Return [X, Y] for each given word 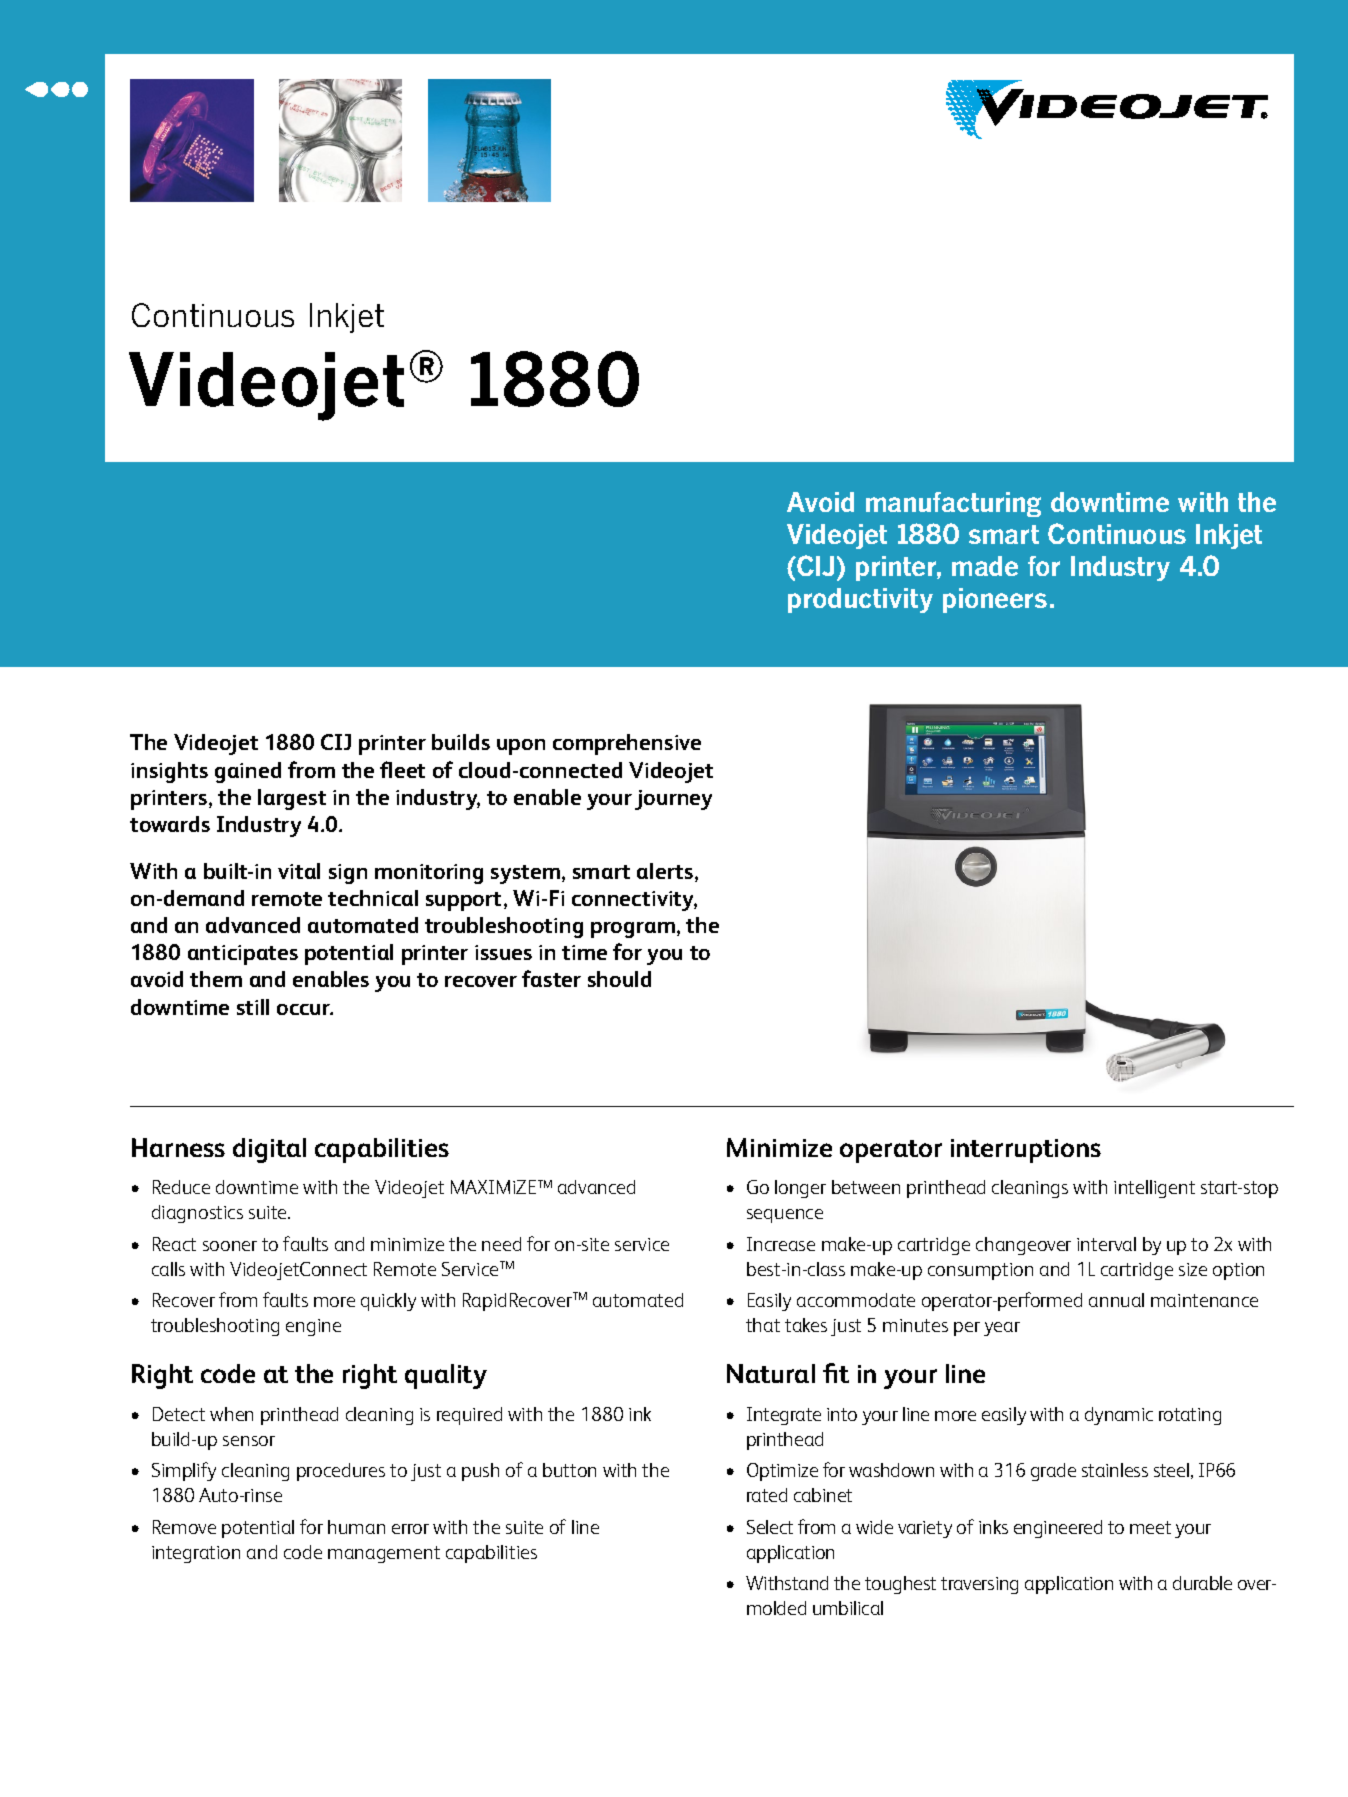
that [763, 1325]
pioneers [995, 600]
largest [292, 799]
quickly [388, 1302]
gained [248, 772]
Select [770, 1527]
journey [673, 800]
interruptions [1026, 1151]
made [985, 566]
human [356, 1527]
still [253, 1007]
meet [1150, 1527]
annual [1116, 1300]
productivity [860, 600]
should [619, 979]
